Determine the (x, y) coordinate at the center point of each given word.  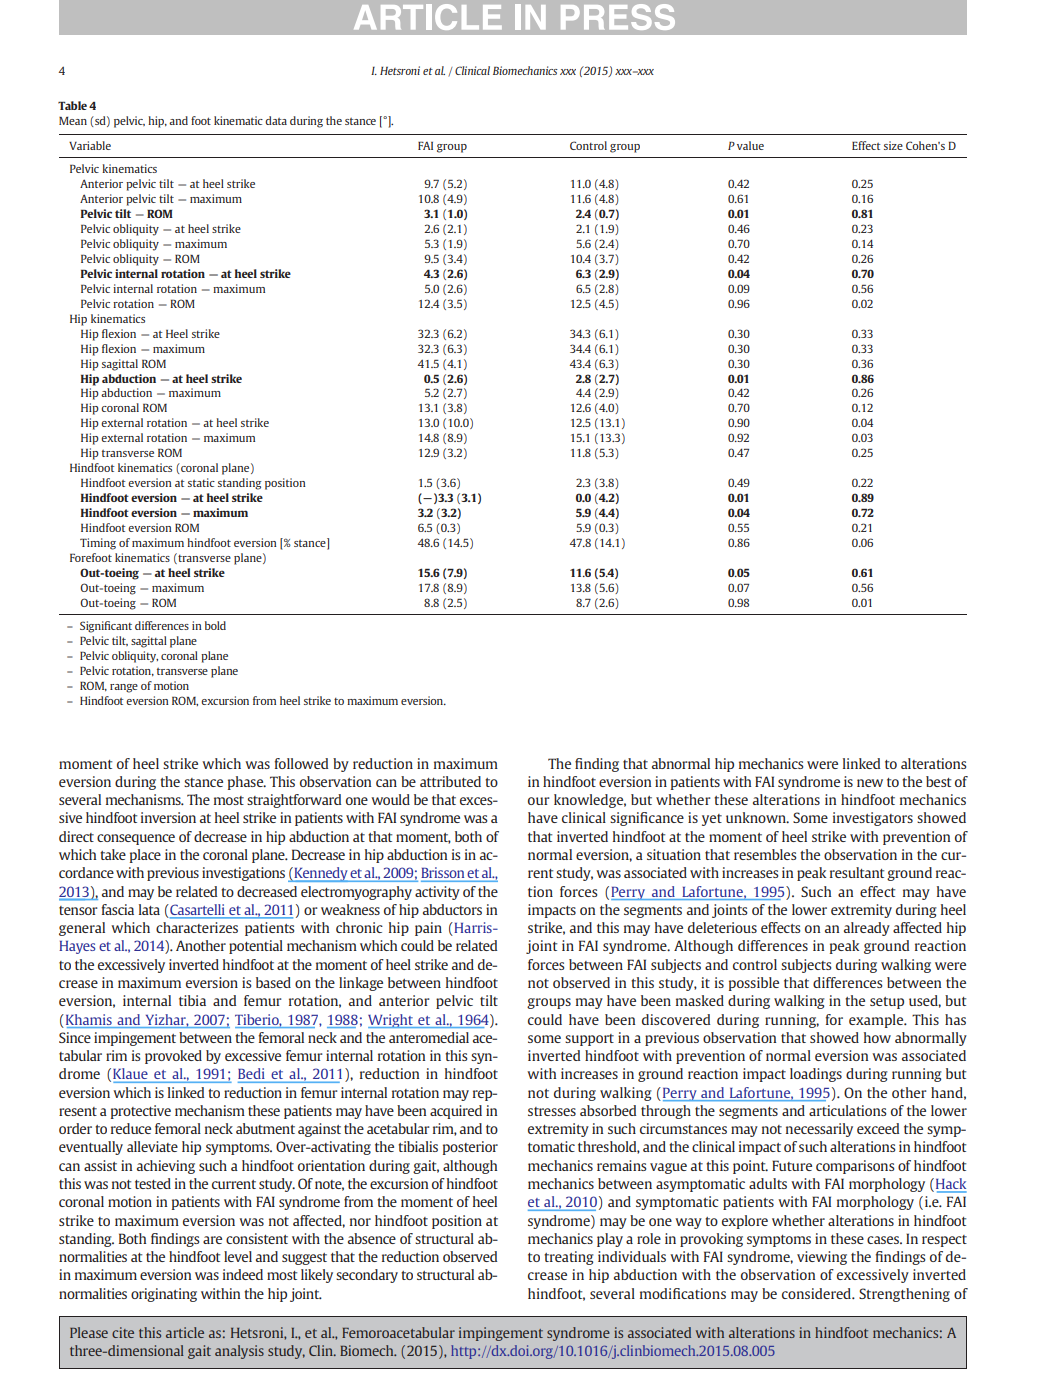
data (276, 120)
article (185, 1332)
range (124, 688)
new (870, 783)
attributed (450, 781)
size (893, 145)
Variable (90, 145)
